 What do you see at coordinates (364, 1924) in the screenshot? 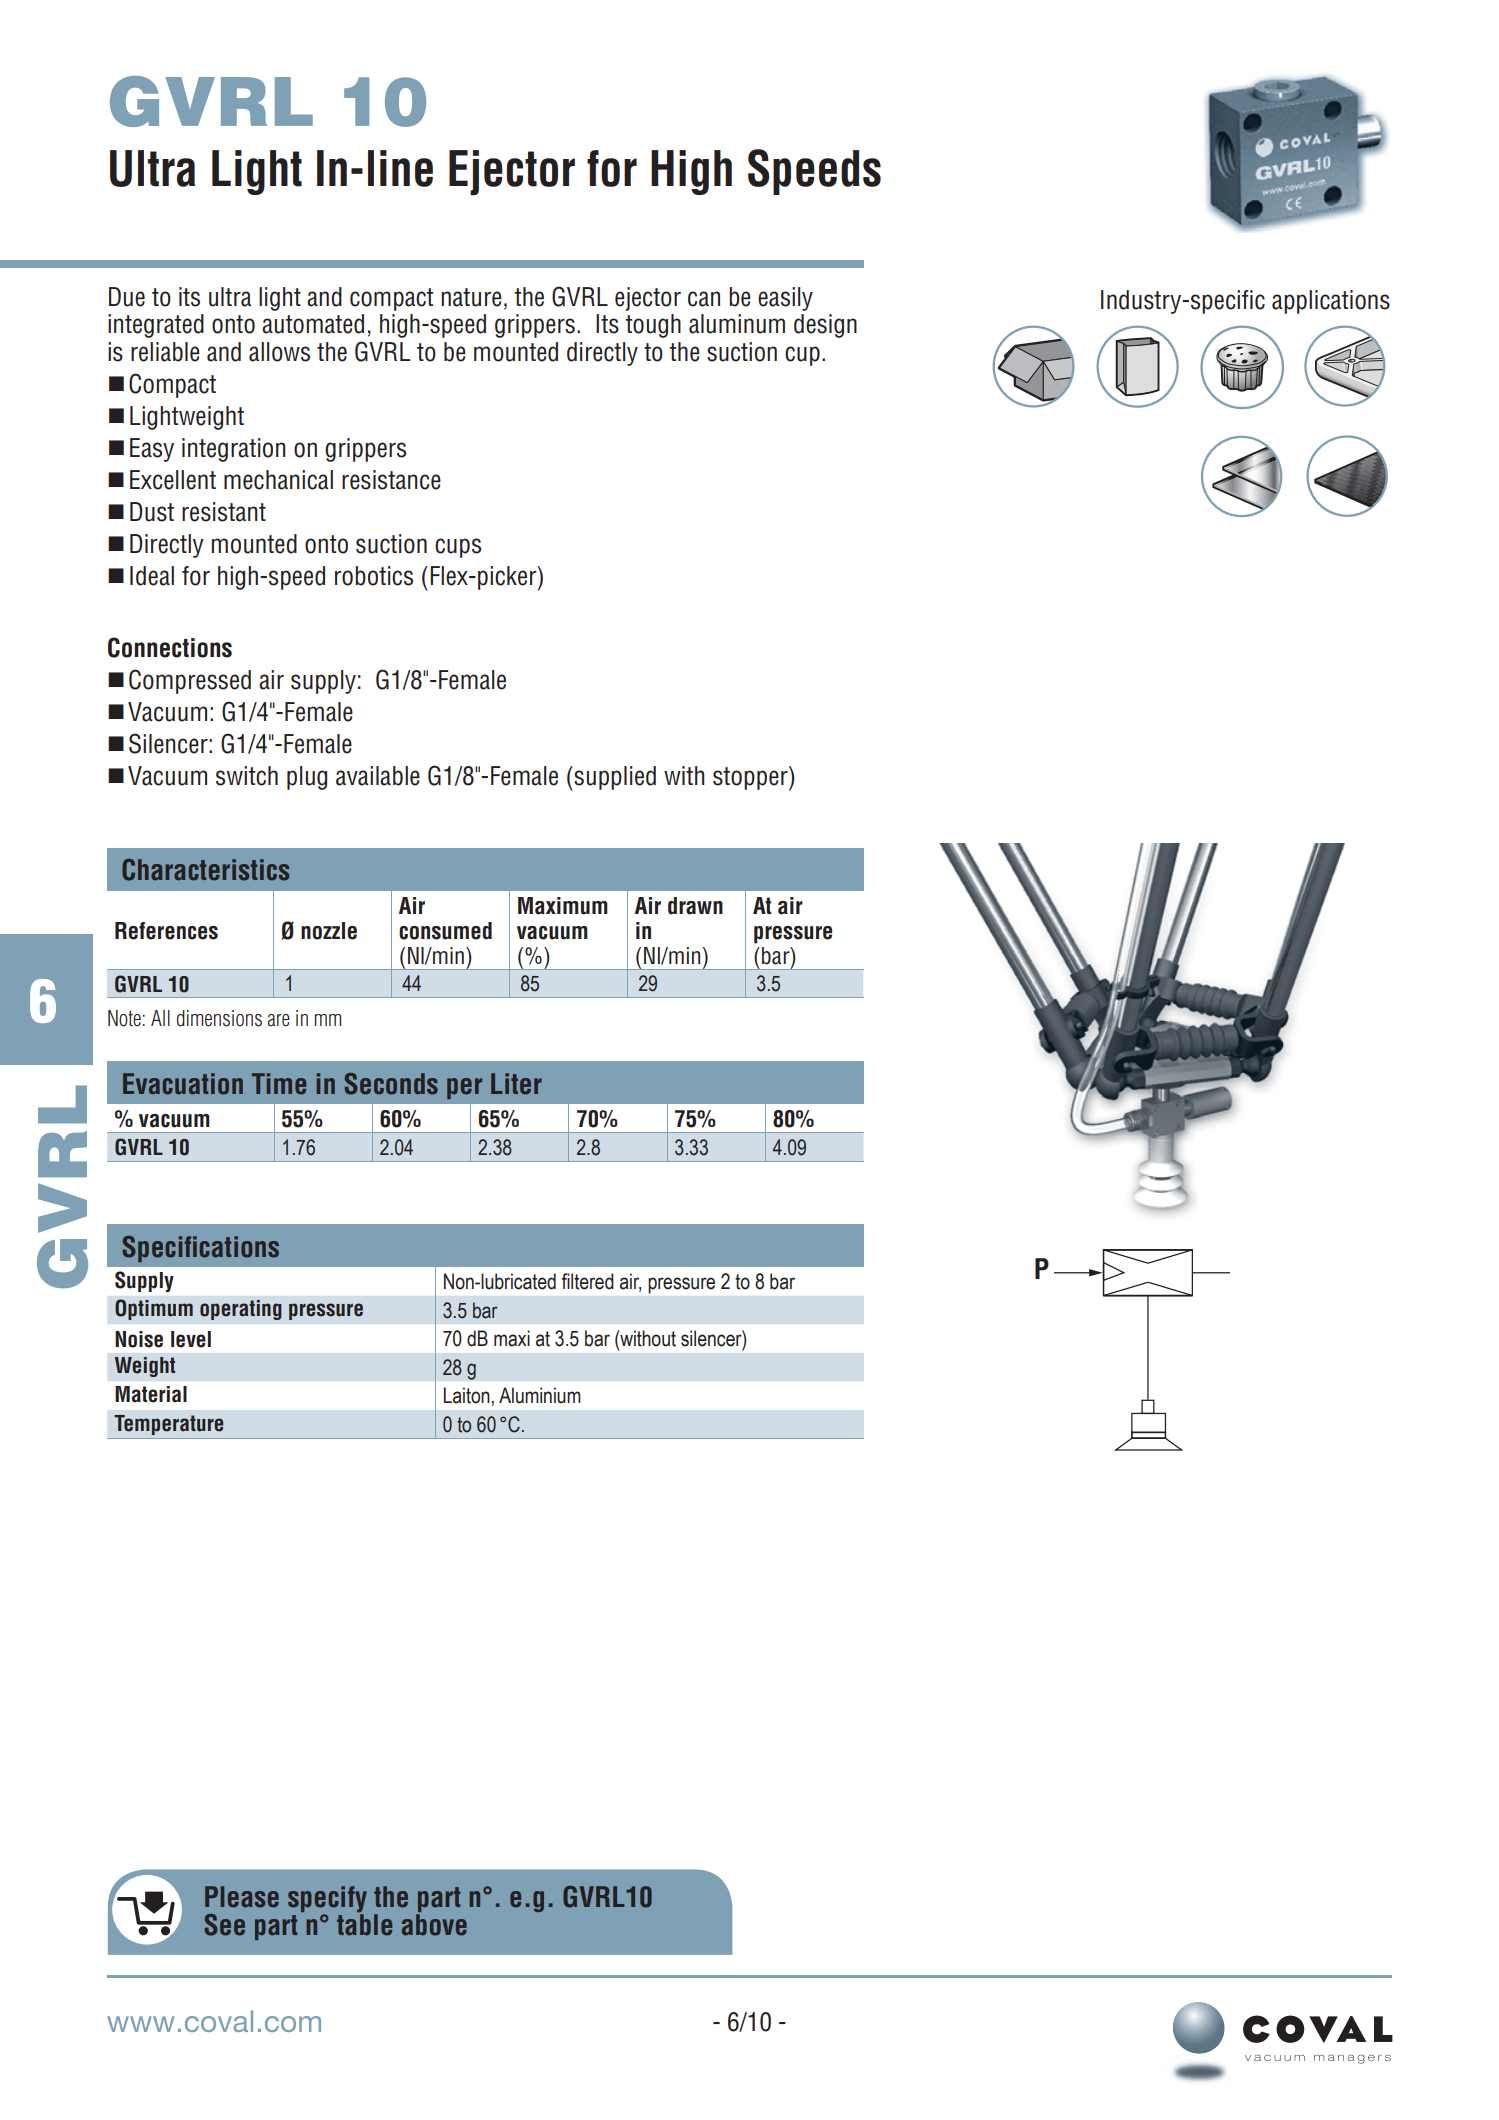
I see `table` at bounding box center [364, 1924].
